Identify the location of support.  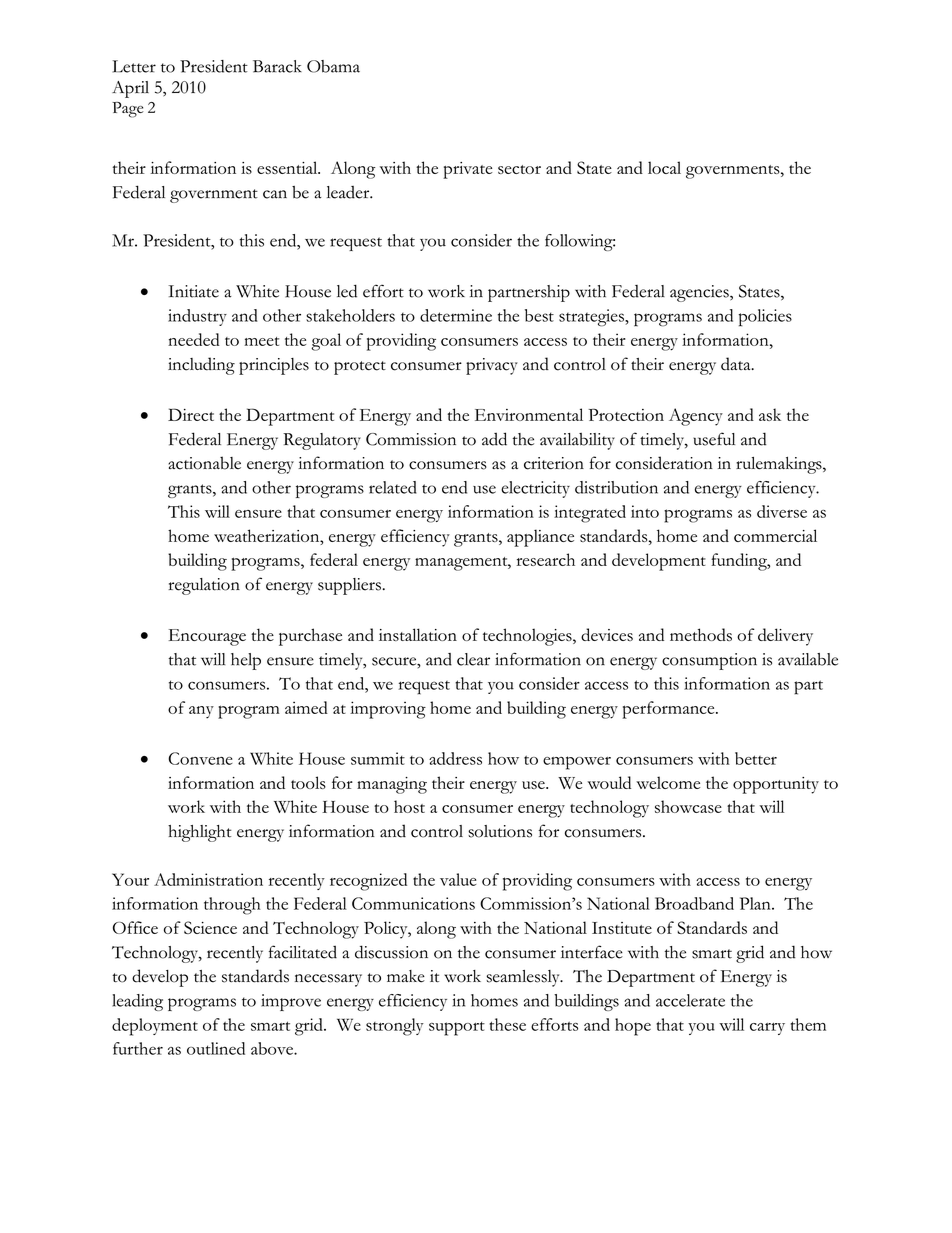
(457, 1029).
